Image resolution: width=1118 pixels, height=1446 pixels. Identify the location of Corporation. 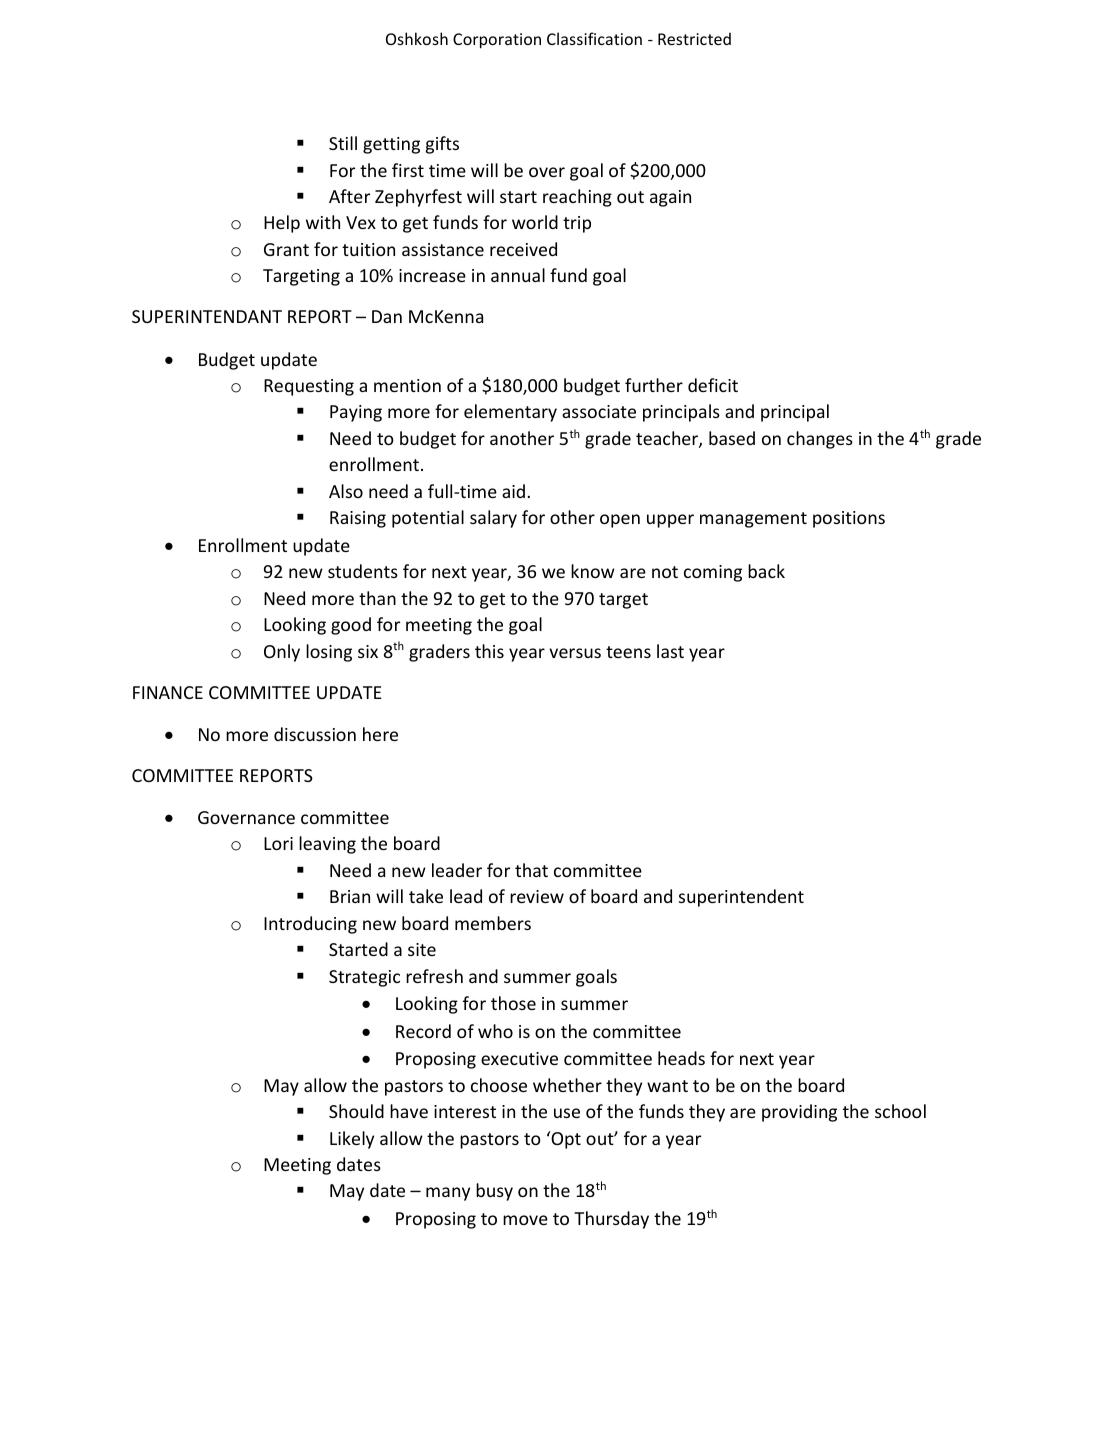
(497, 41).
